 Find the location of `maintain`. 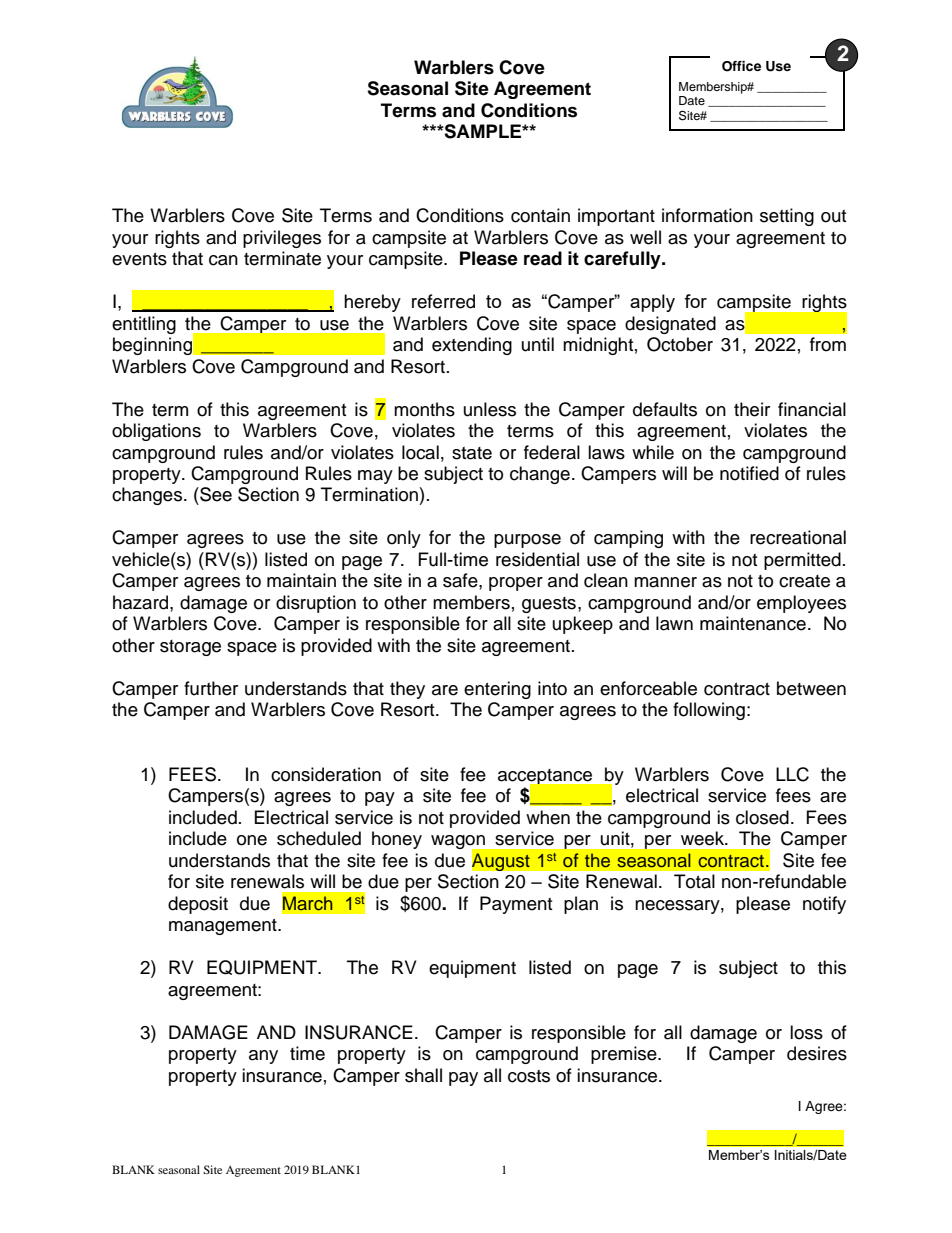

maintain is located at coordinates (301, 580).
